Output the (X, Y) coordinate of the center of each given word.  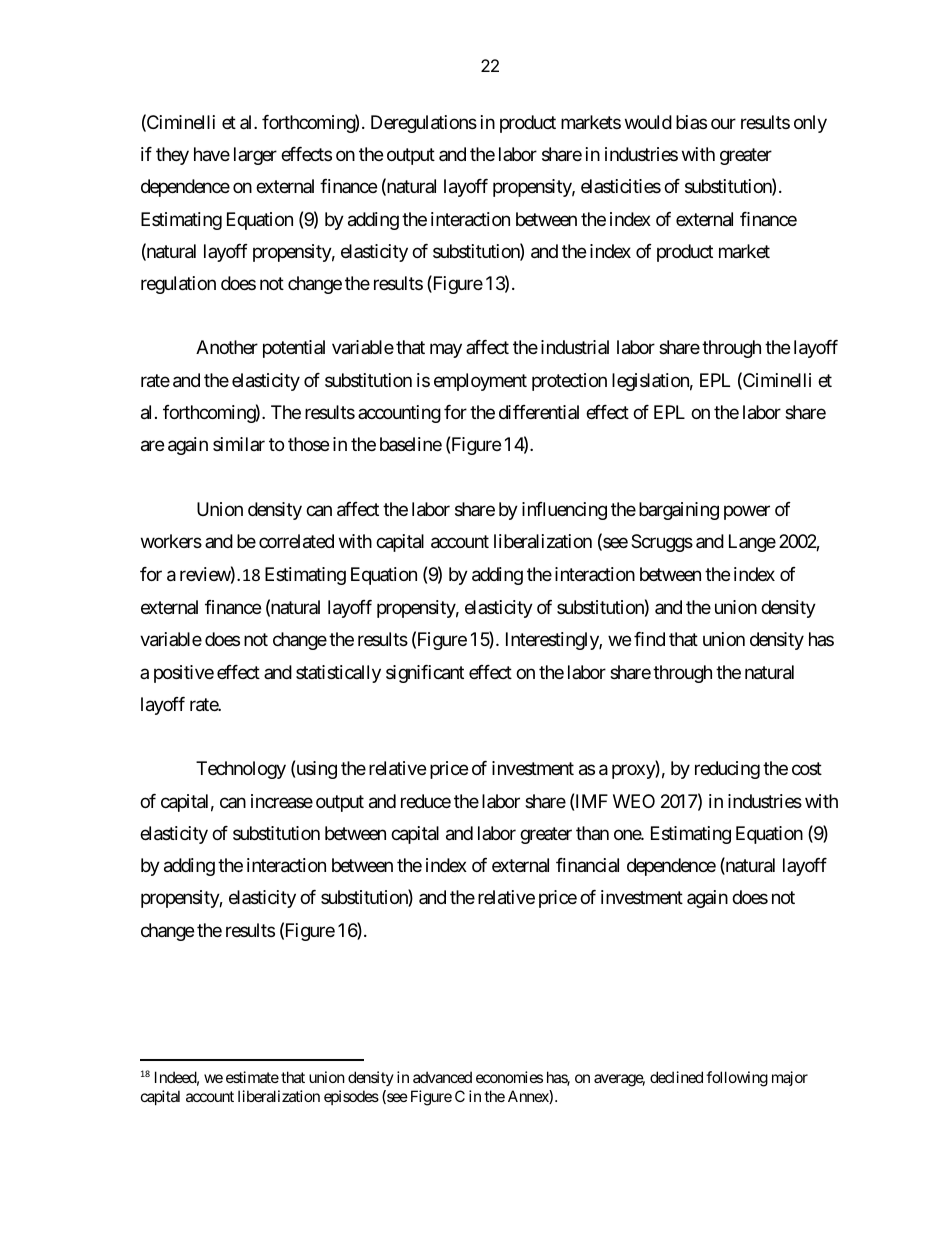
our (723, 123)
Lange (752, 543)
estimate (252, 1077)
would (648, 122)
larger (255, 156)
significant (425, 674)
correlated (296, 541)
